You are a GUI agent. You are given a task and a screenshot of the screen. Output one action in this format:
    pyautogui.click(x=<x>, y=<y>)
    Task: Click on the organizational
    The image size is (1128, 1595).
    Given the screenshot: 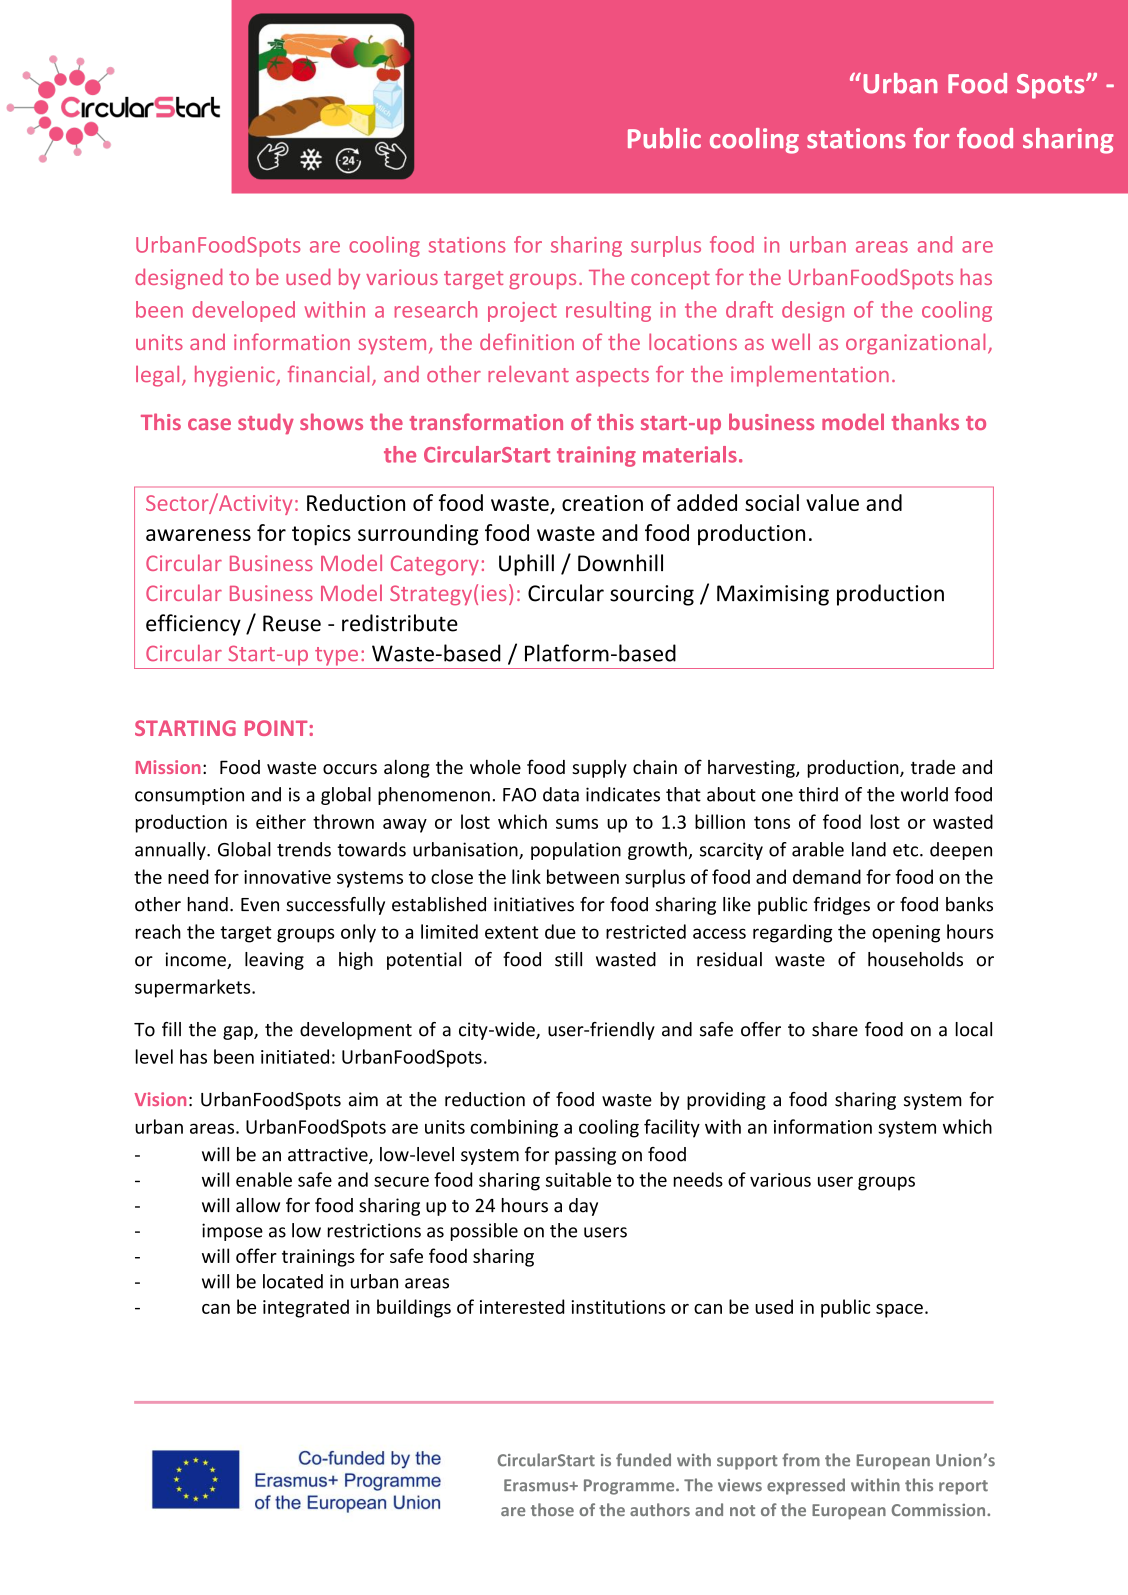 What is the action you would take?
    pyautogui.click(x=915, y=344)
